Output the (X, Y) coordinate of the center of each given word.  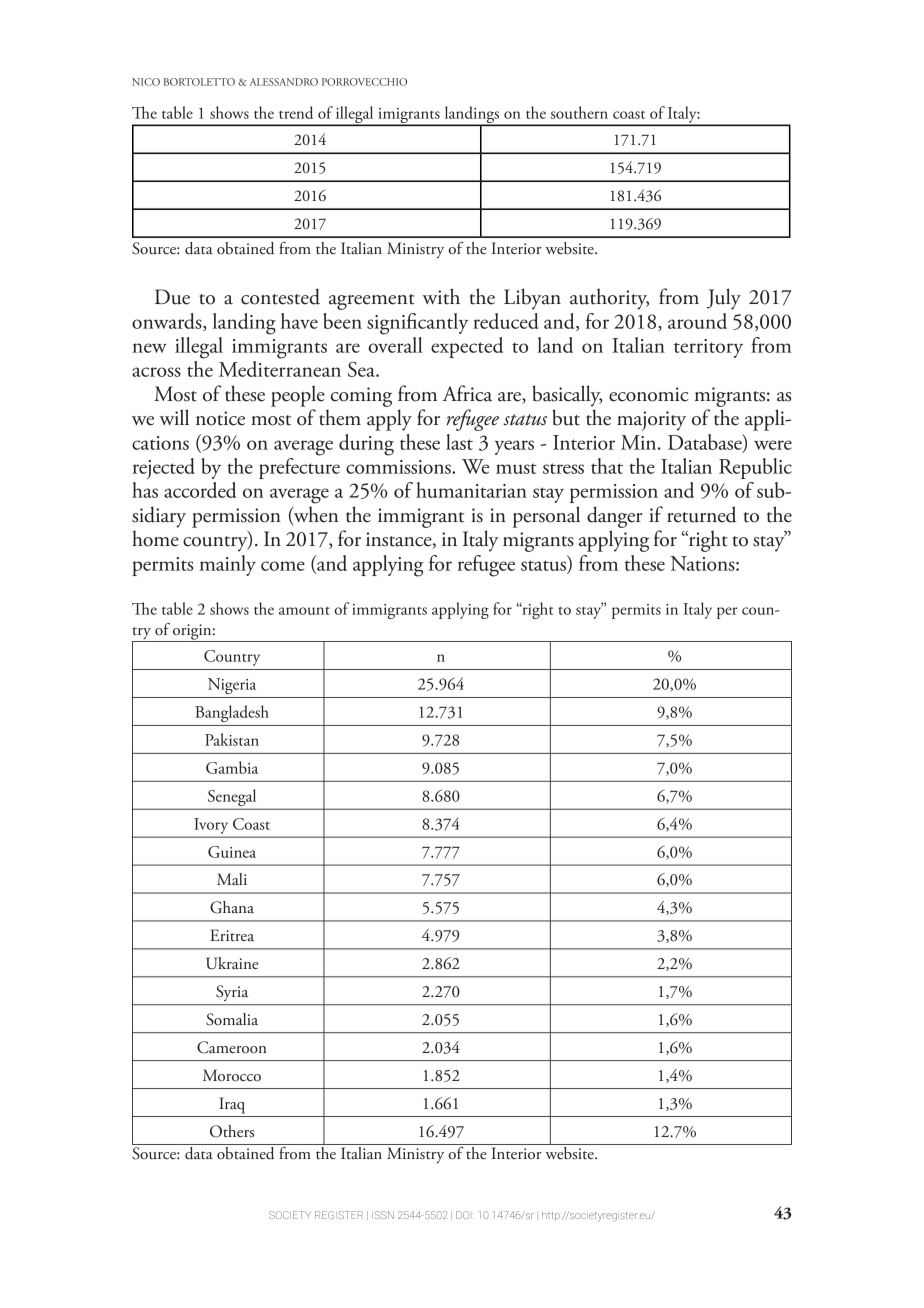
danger (614, 517)
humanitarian (471, 490)
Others (232, 1131)
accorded (200, 490)
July (724, 299)
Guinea (232, 852)
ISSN (383, 1215)
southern (579, 112)
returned (702, 514)
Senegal (232, 797)
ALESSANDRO (284, 82)
